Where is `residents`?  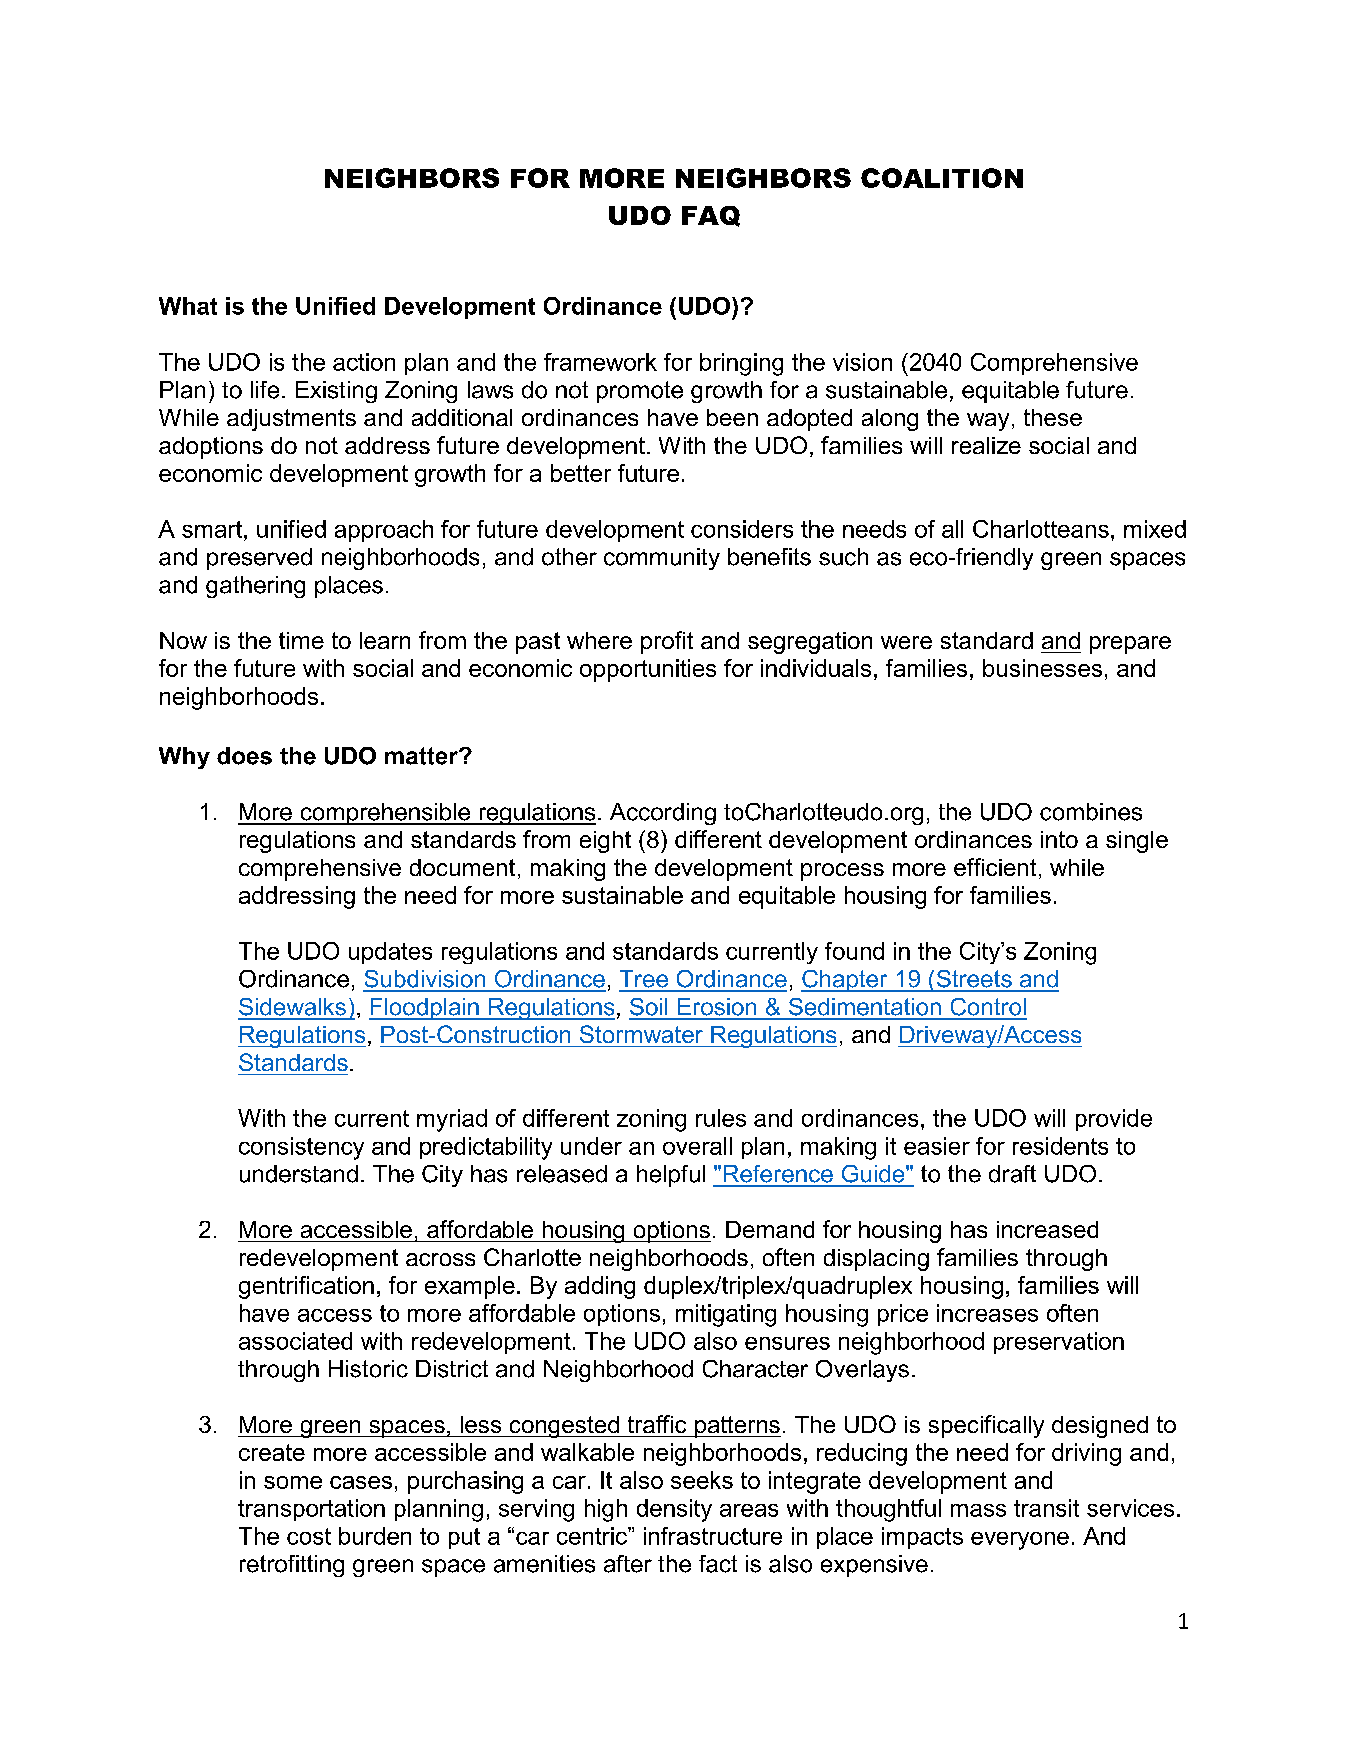 residents is located at coordinates (1060, 1146).
